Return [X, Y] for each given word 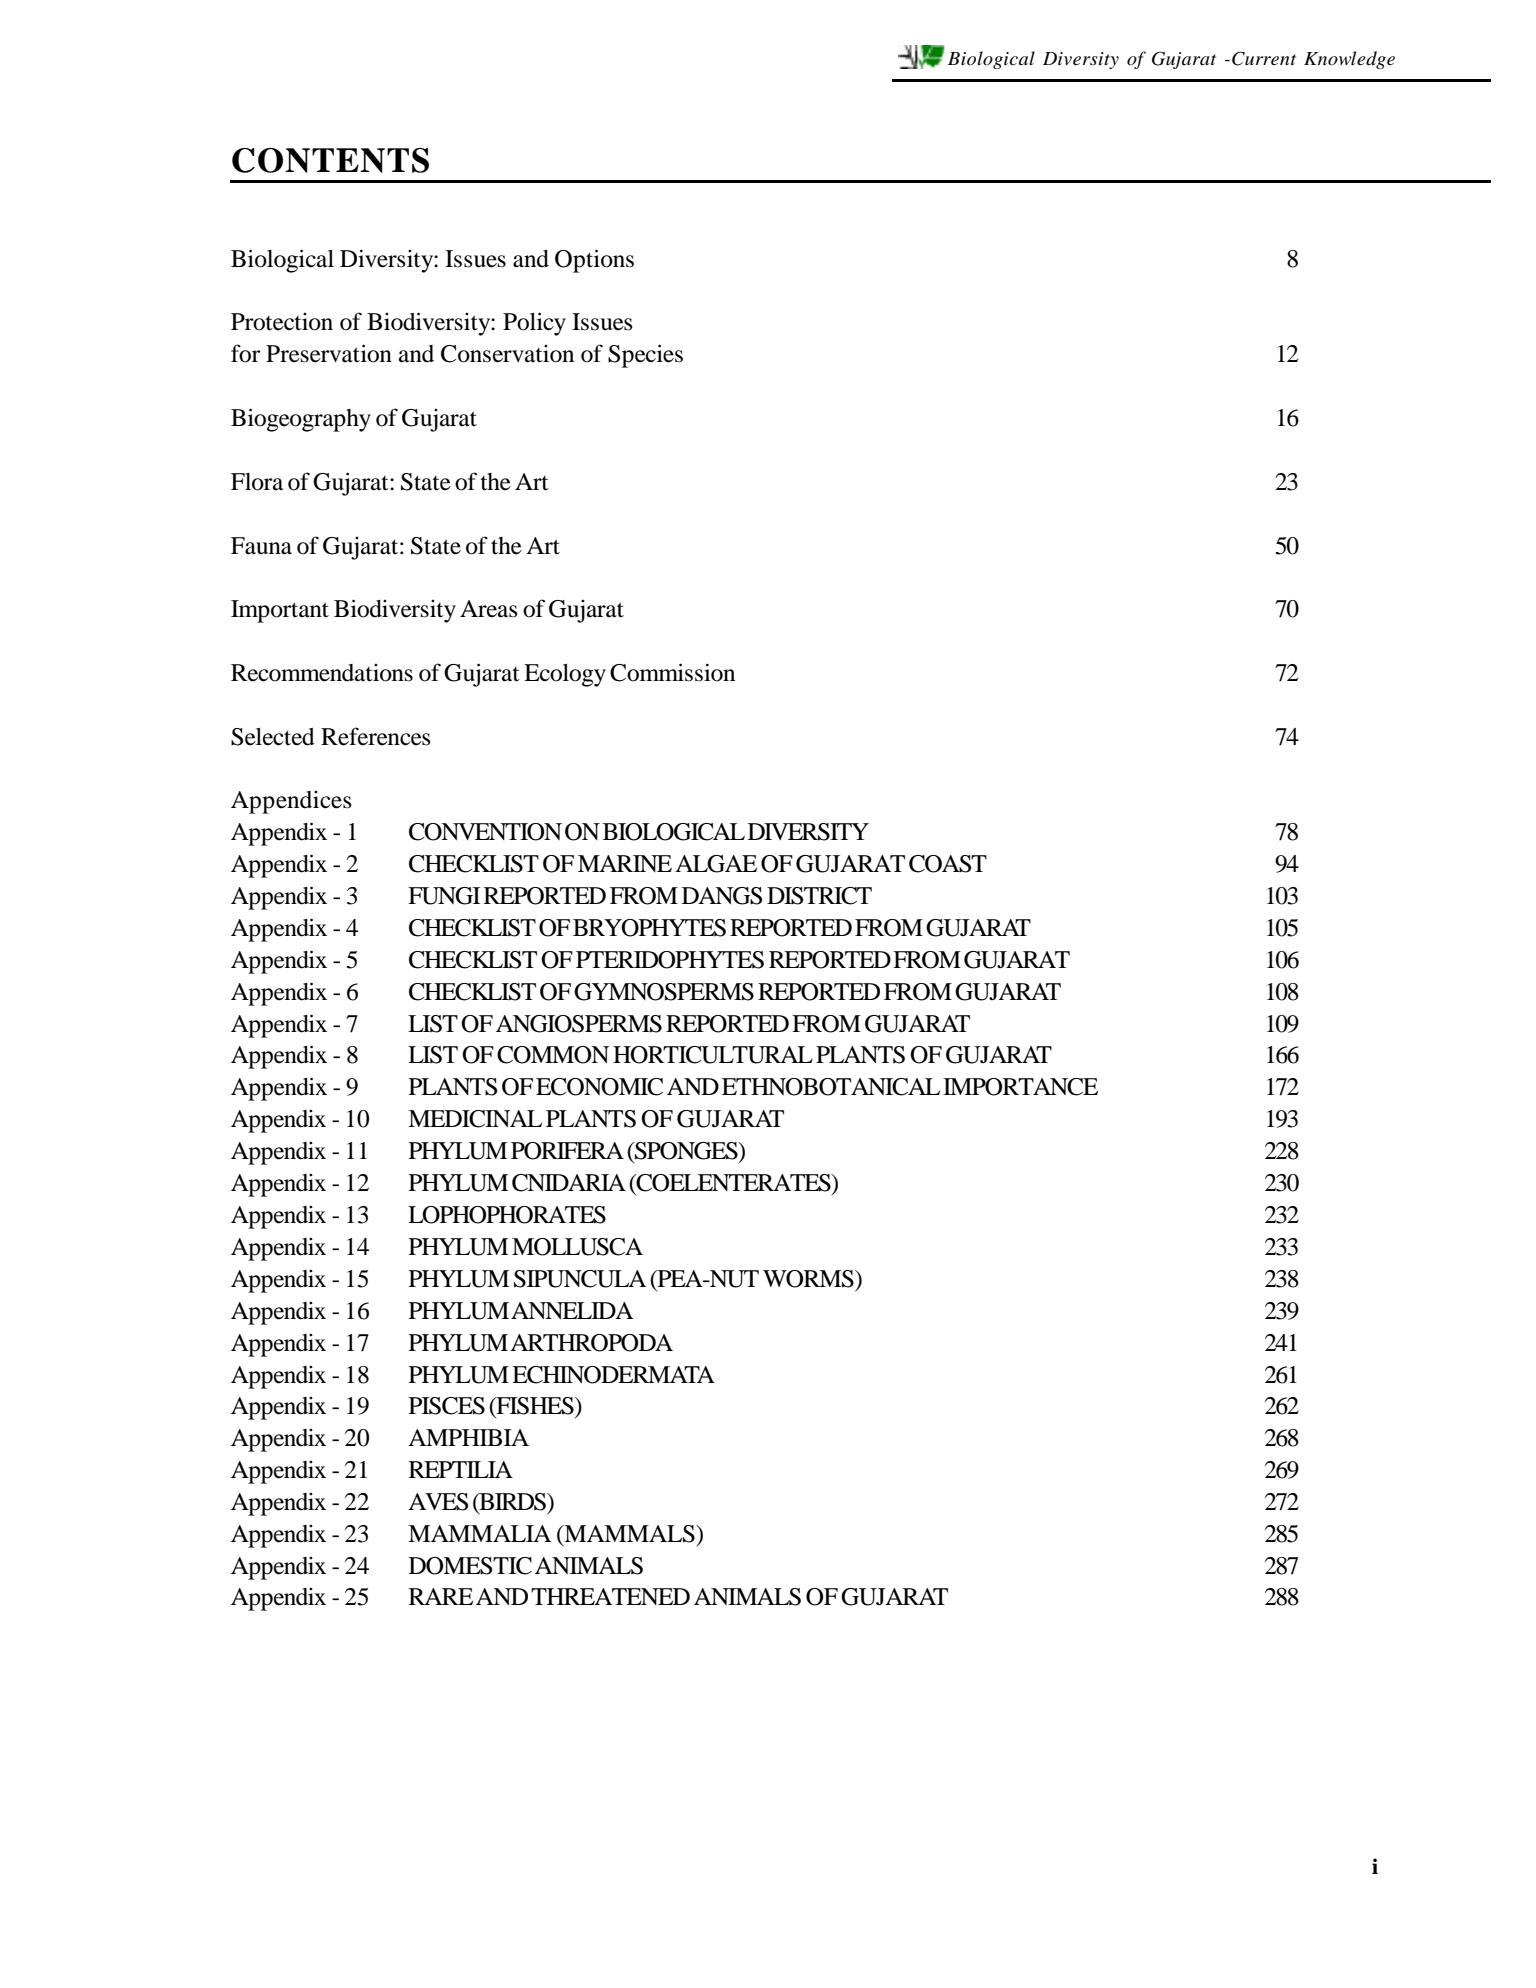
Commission [672, 672]
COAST [948, 864]
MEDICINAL [475, 1119]
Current [1264, 58]
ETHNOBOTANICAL [831, 1087]
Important [280, 611]
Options [594, 261]
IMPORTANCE [1020, 1087]
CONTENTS [330, 160]
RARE [441, 1596]
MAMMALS [629, 1534]
